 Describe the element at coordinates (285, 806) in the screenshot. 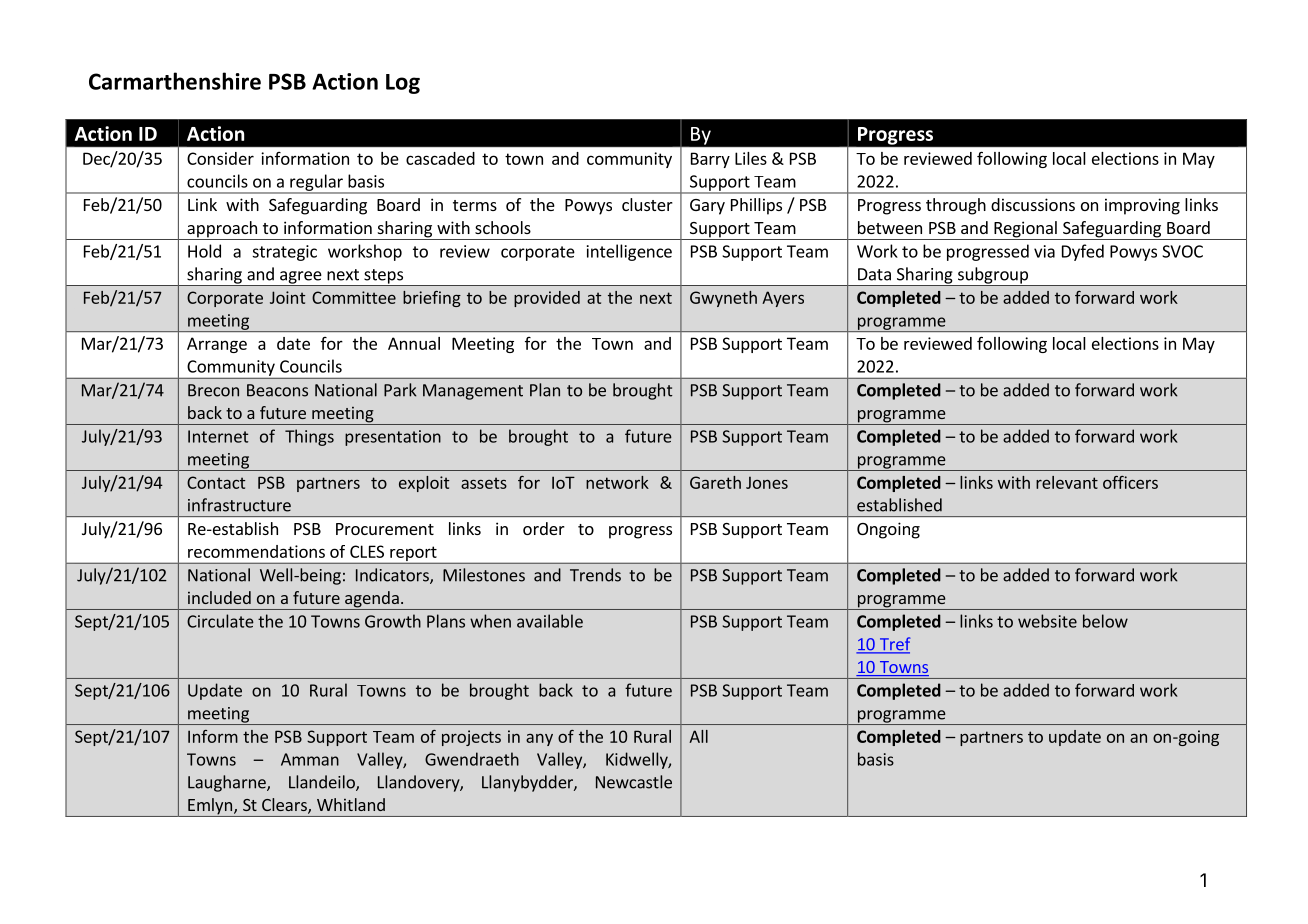

I see `Clears` at that location.
